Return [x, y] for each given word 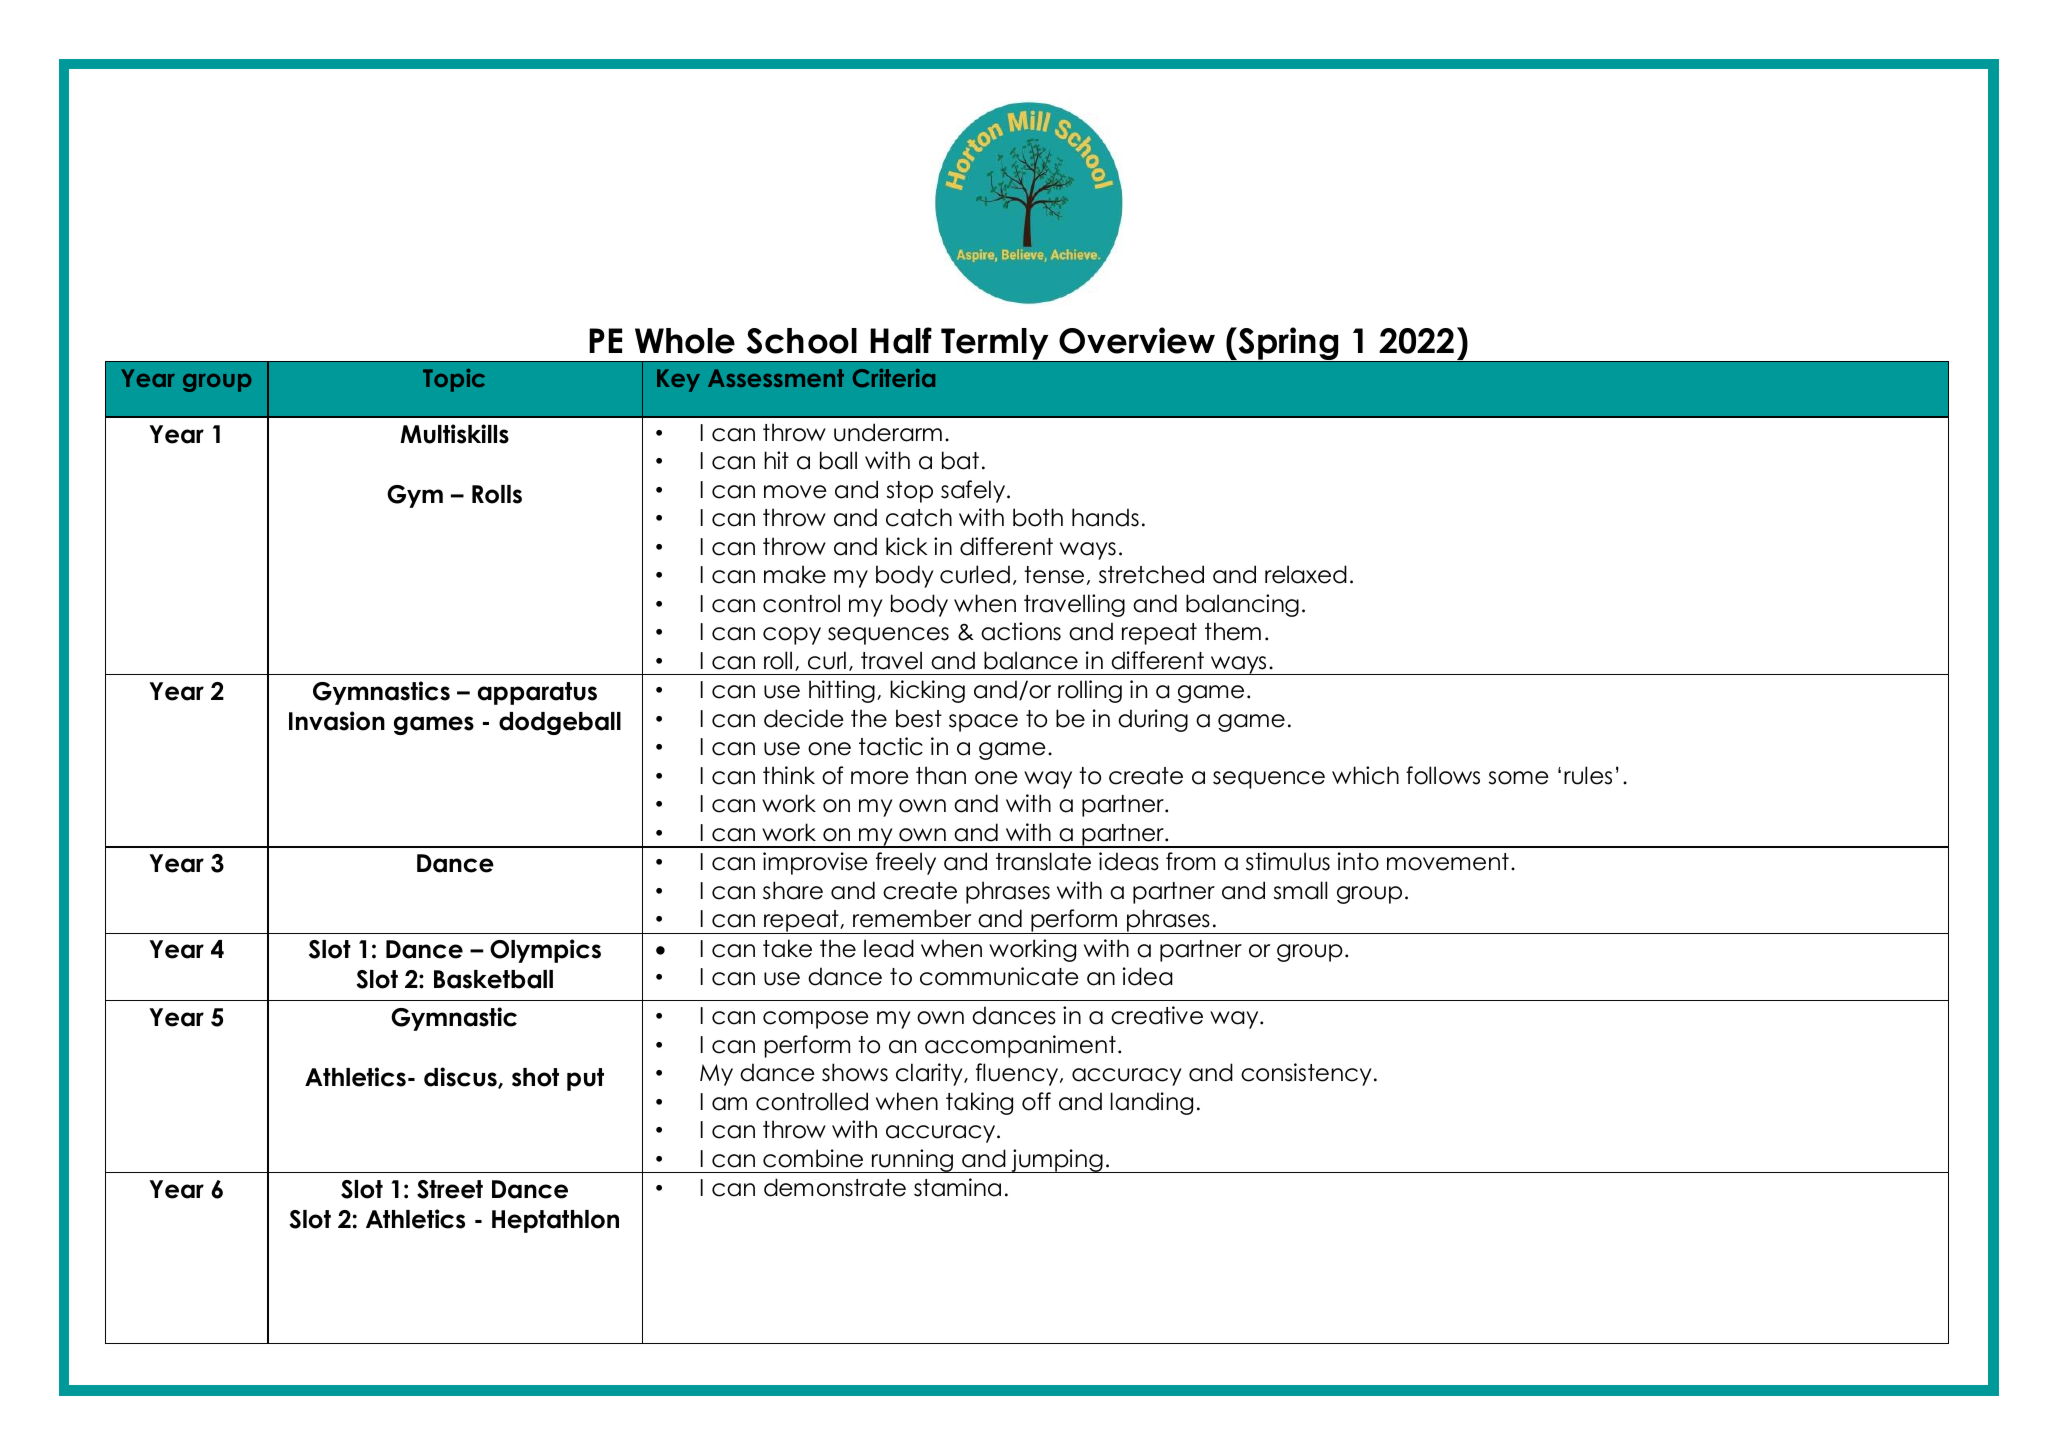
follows [1443, 775]
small [1300, 890]
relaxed [1306, 574]
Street [450, 1189]
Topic [454, 380]
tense [1054, 575]
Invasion [337, 721]
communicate [999, 976]
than [941, 775]
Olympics [545, 951]
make [795, 574]
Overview [1137, 340]
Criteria [894, 378]
